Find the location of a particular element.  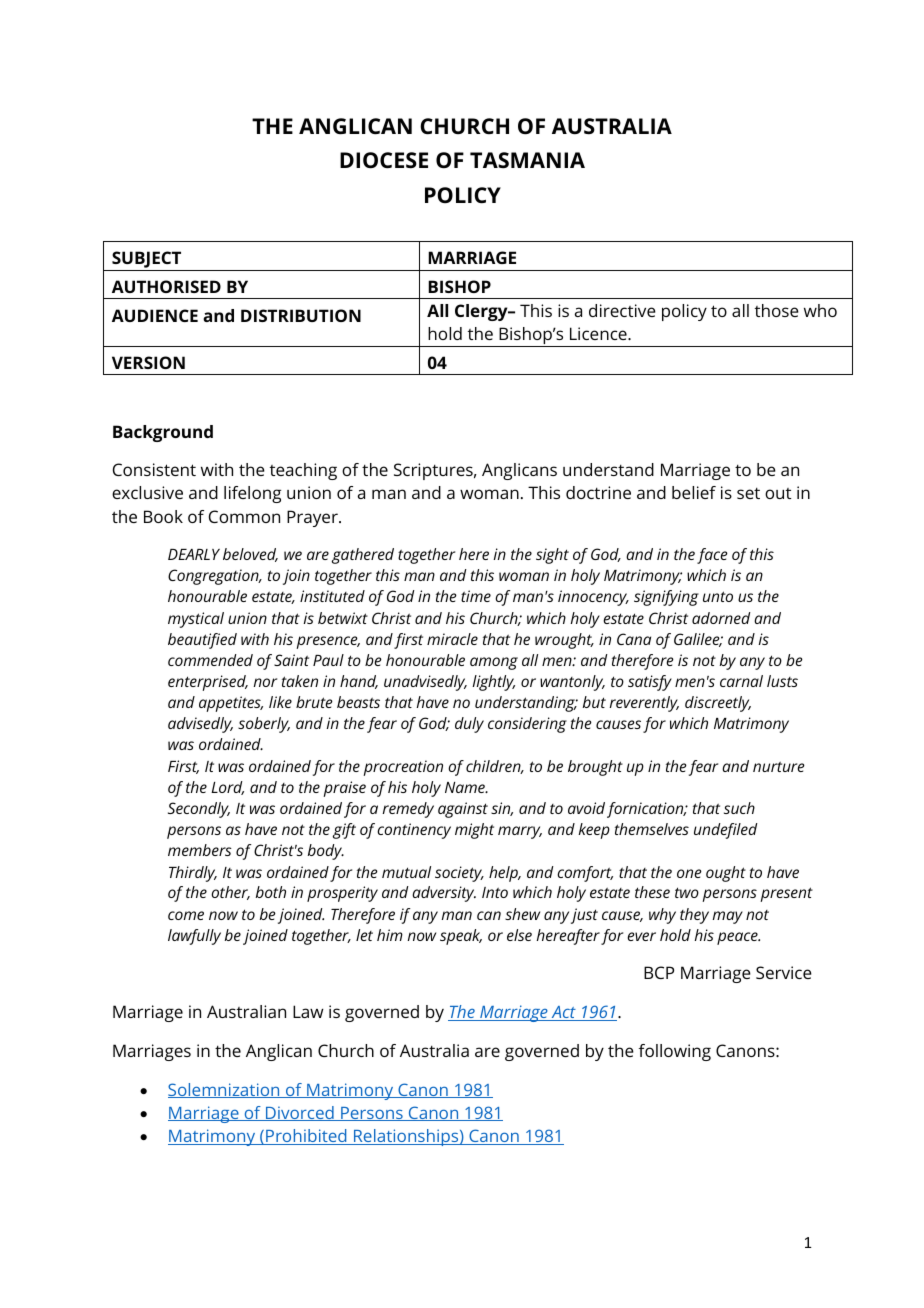

set is located at coordinates (748, 493).
